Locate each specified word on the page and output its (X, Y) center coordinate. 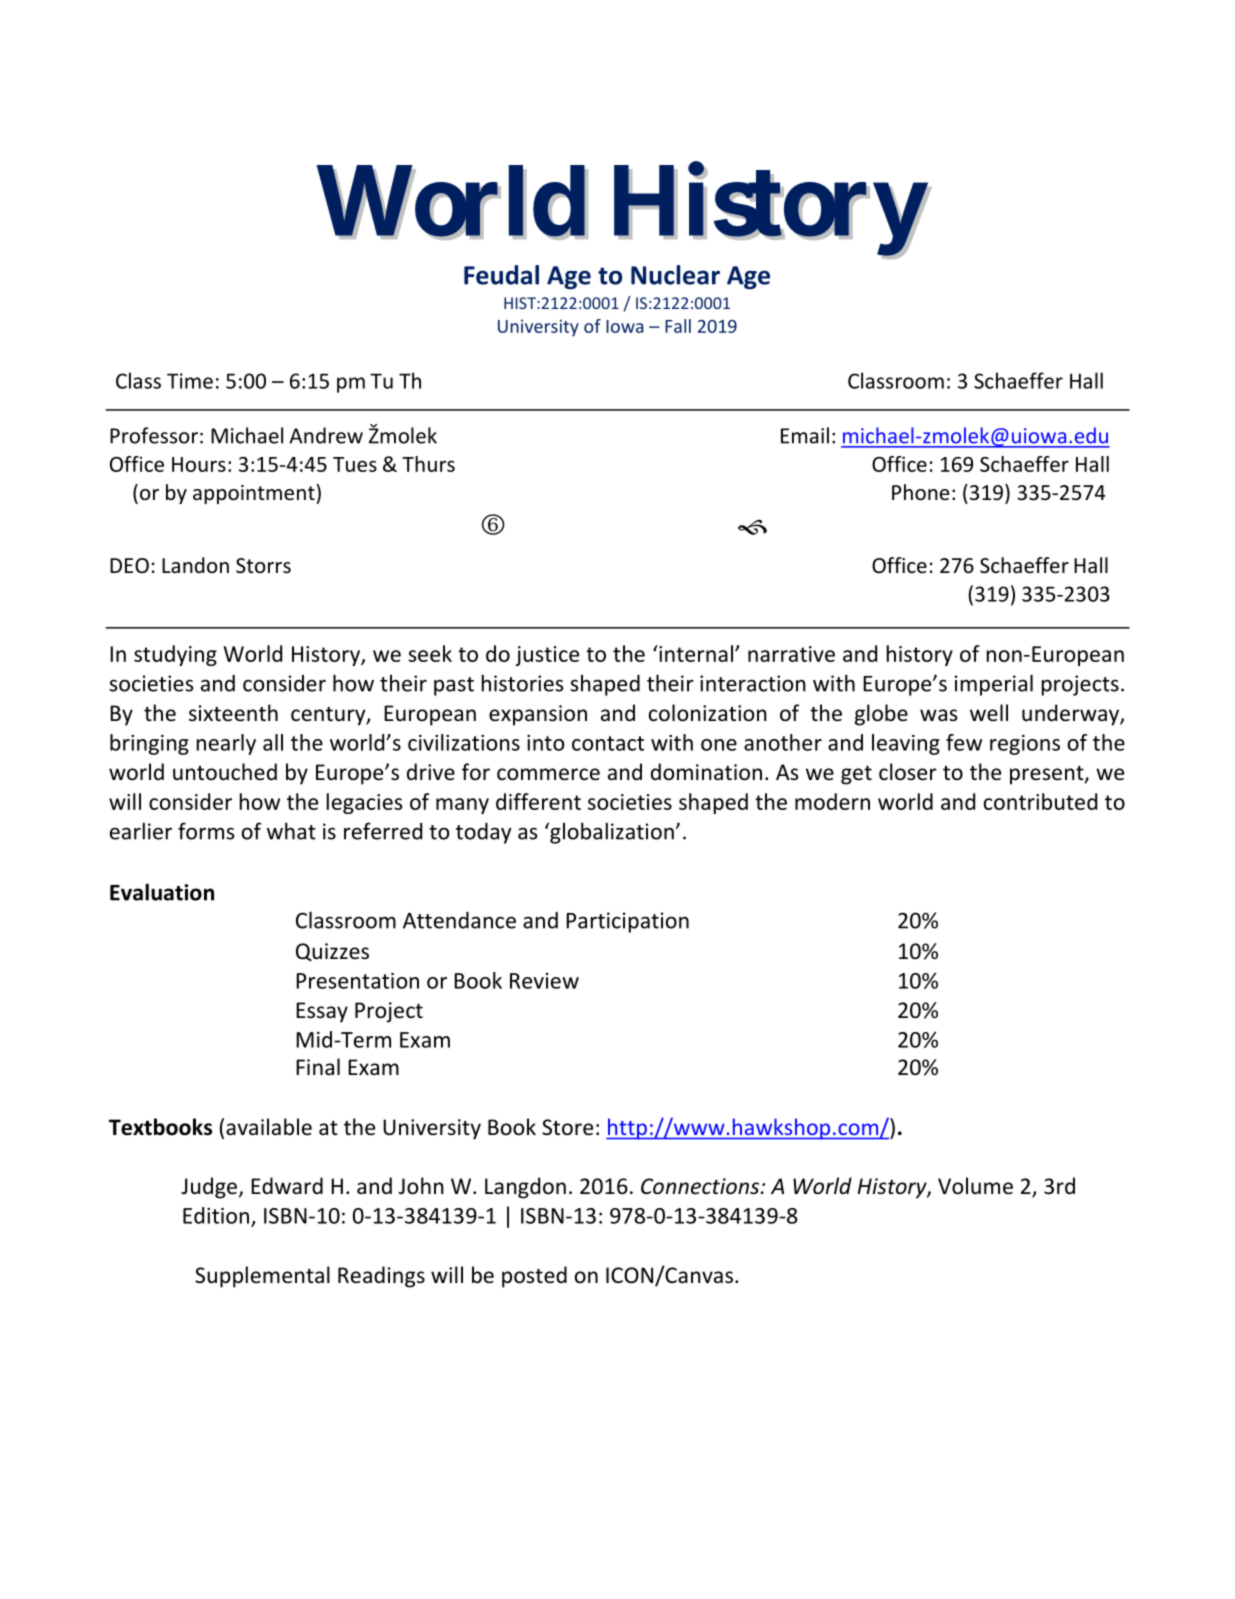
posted (534, 1277)
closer (908, 772)
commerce (548, 774)
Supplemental (262, 1277)
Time (190, 381)
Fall (678, 326)
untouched (225, 772)
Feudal (501, 275)
